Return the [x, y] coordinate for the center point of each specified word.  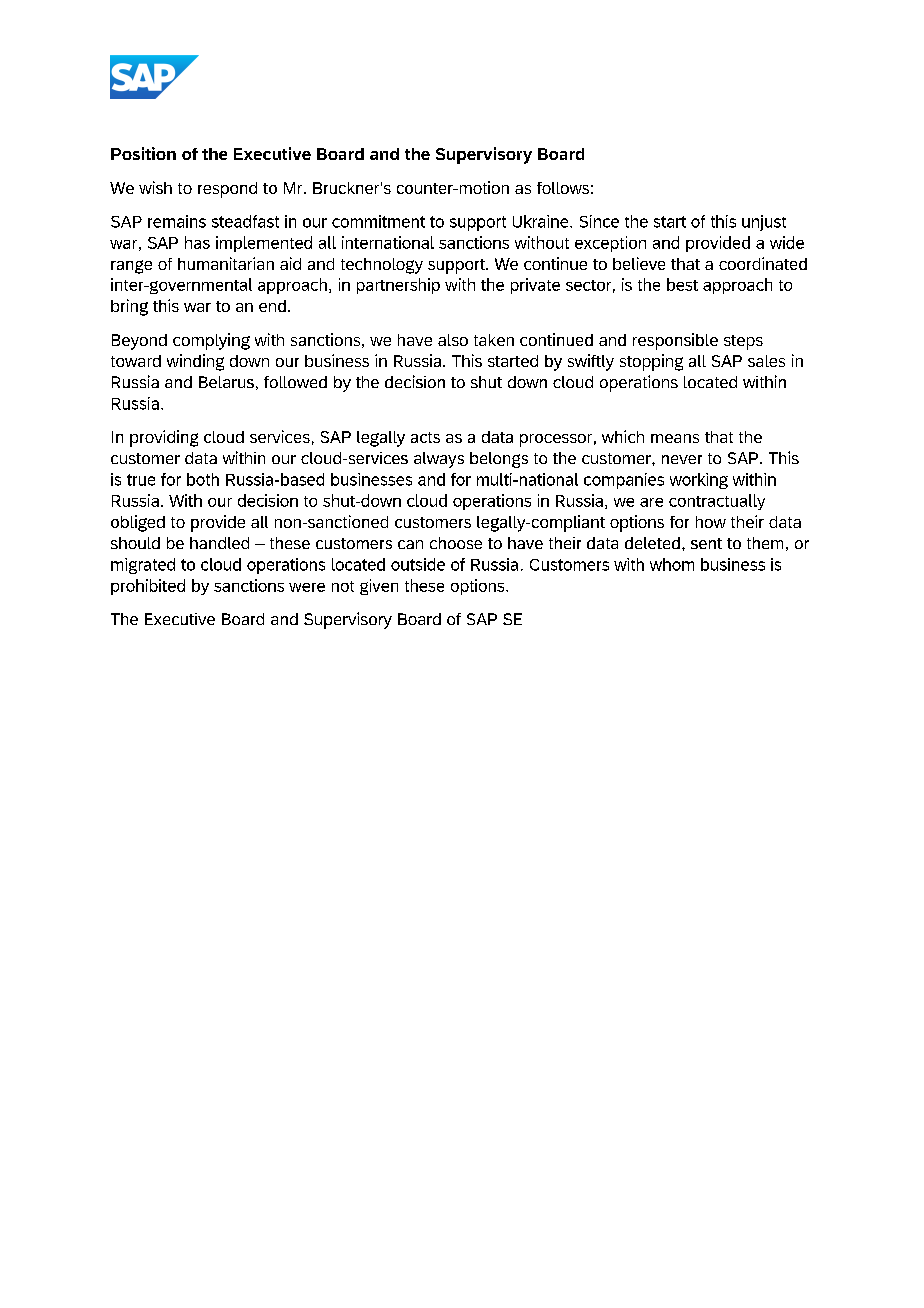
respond [227, 190]
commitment [378, 221]
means [675, 438]
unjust [764, 223]
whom [672, 564]
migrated [143, 566]
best [682, 284]
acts [425, 437]
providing [164, 438]
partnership [398, 286]
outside [418, 564]
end [272, 306]
